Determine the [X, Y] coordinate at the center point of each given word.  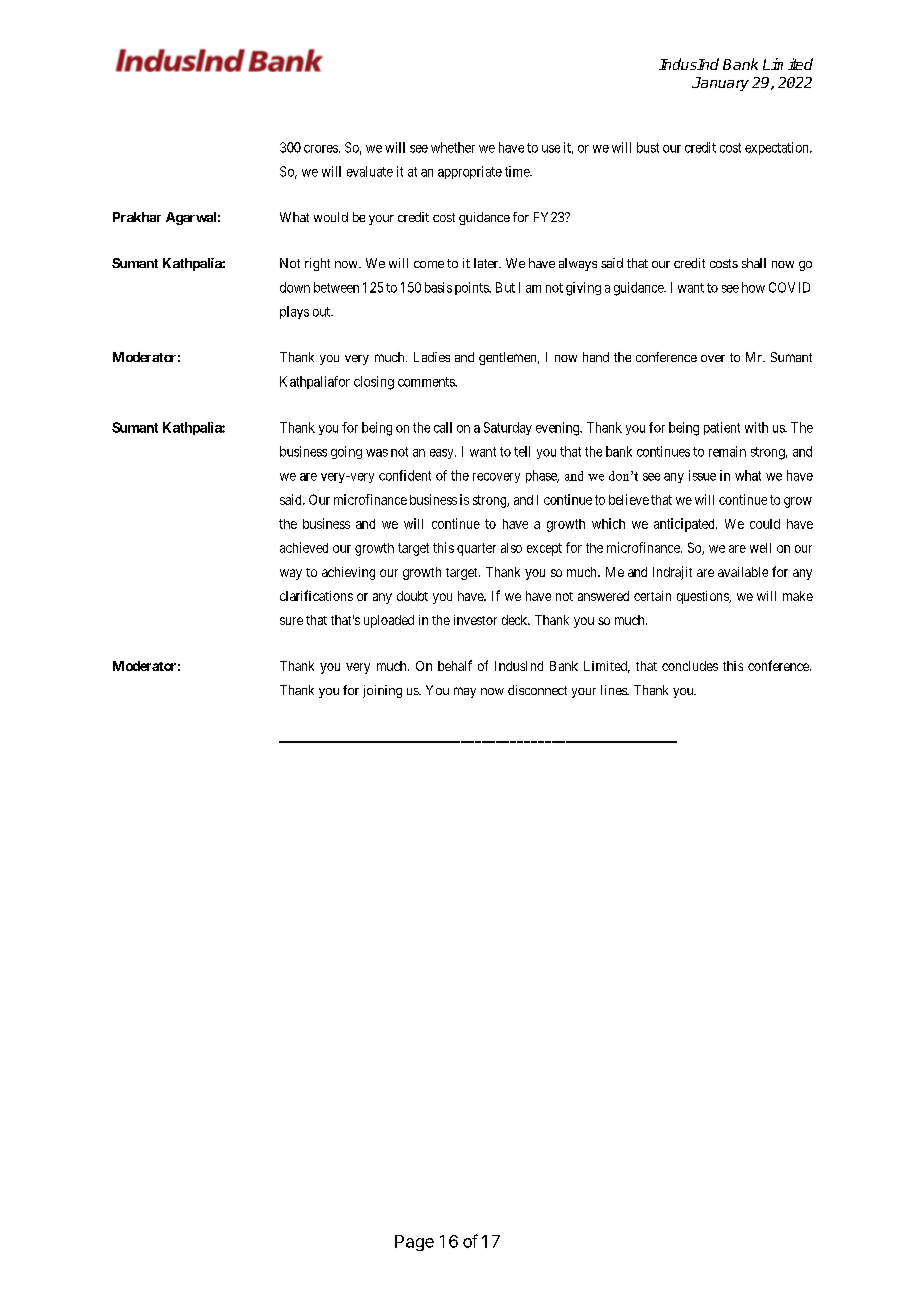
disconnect [537, 690]
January [720, 84]
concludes [690, 666]
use [551, 149]
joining [382, 691]
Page [414, 1243]
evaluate [370, 171]
